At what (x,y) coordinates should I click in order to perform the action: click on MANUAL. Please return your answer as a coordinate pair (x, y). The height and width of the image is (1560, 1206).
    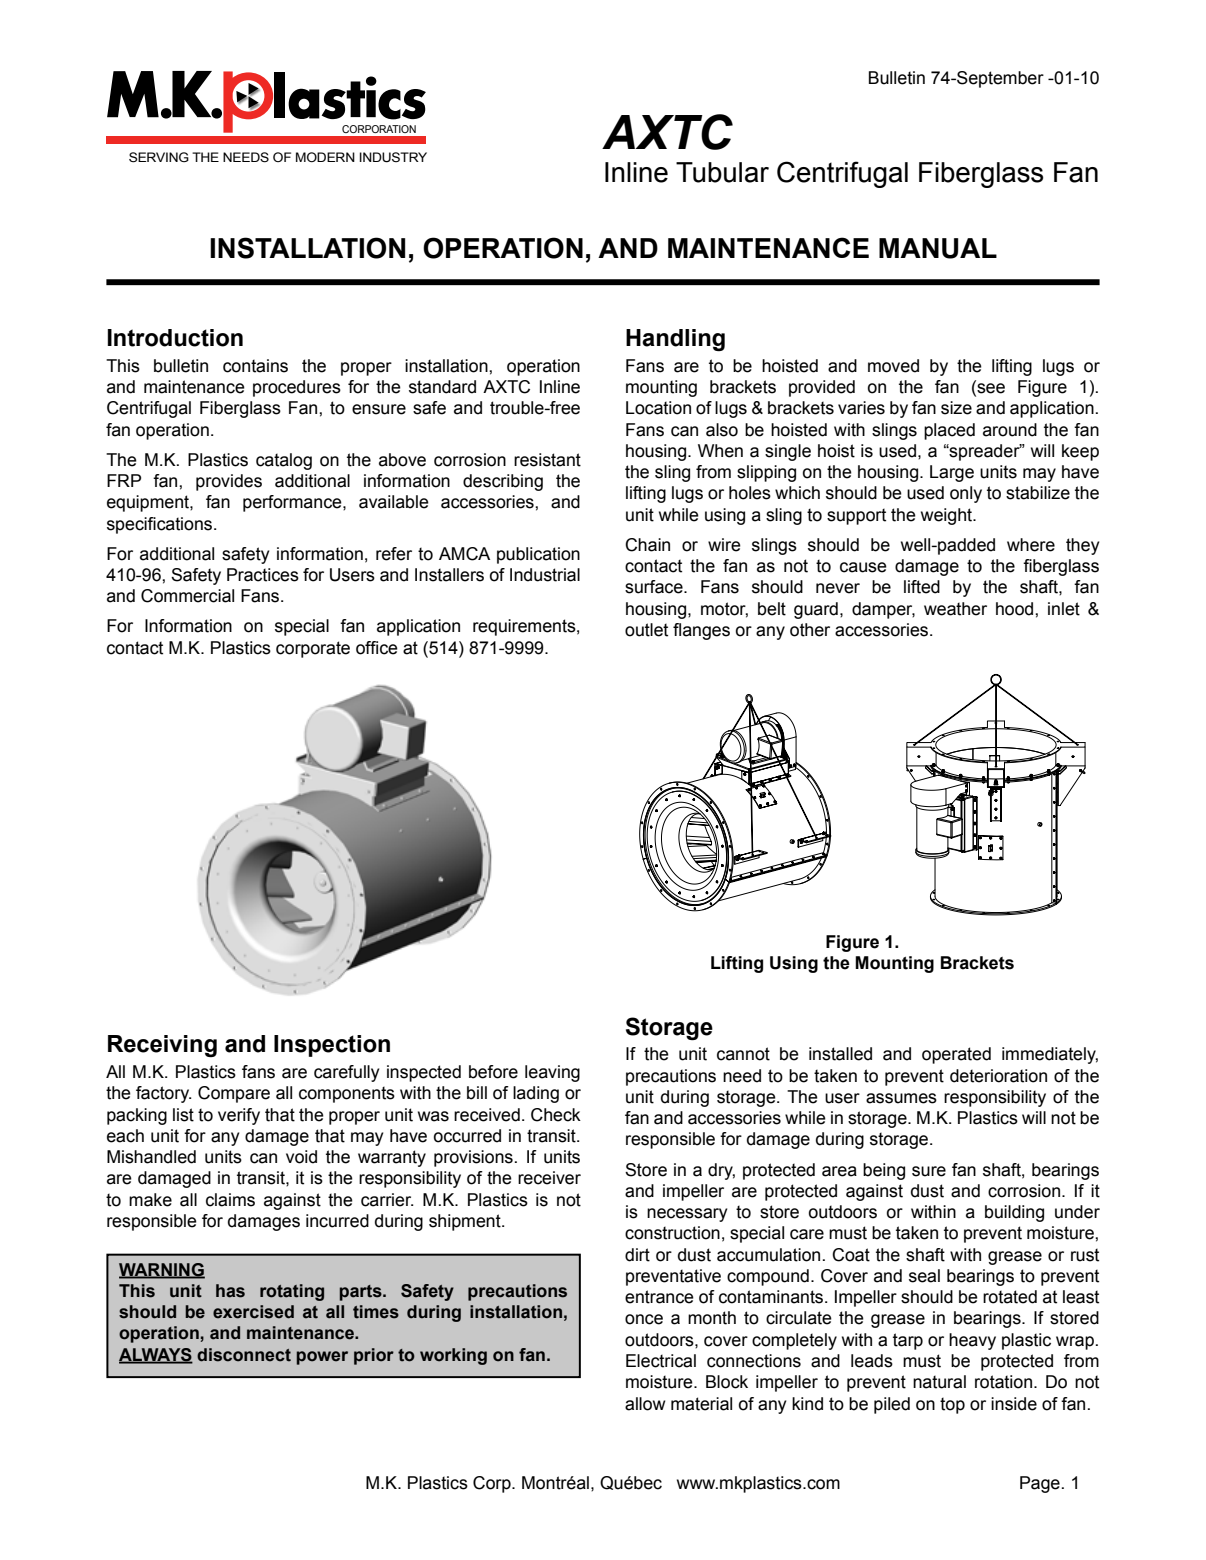
    Looking at the image, I should click on (938, 248).
